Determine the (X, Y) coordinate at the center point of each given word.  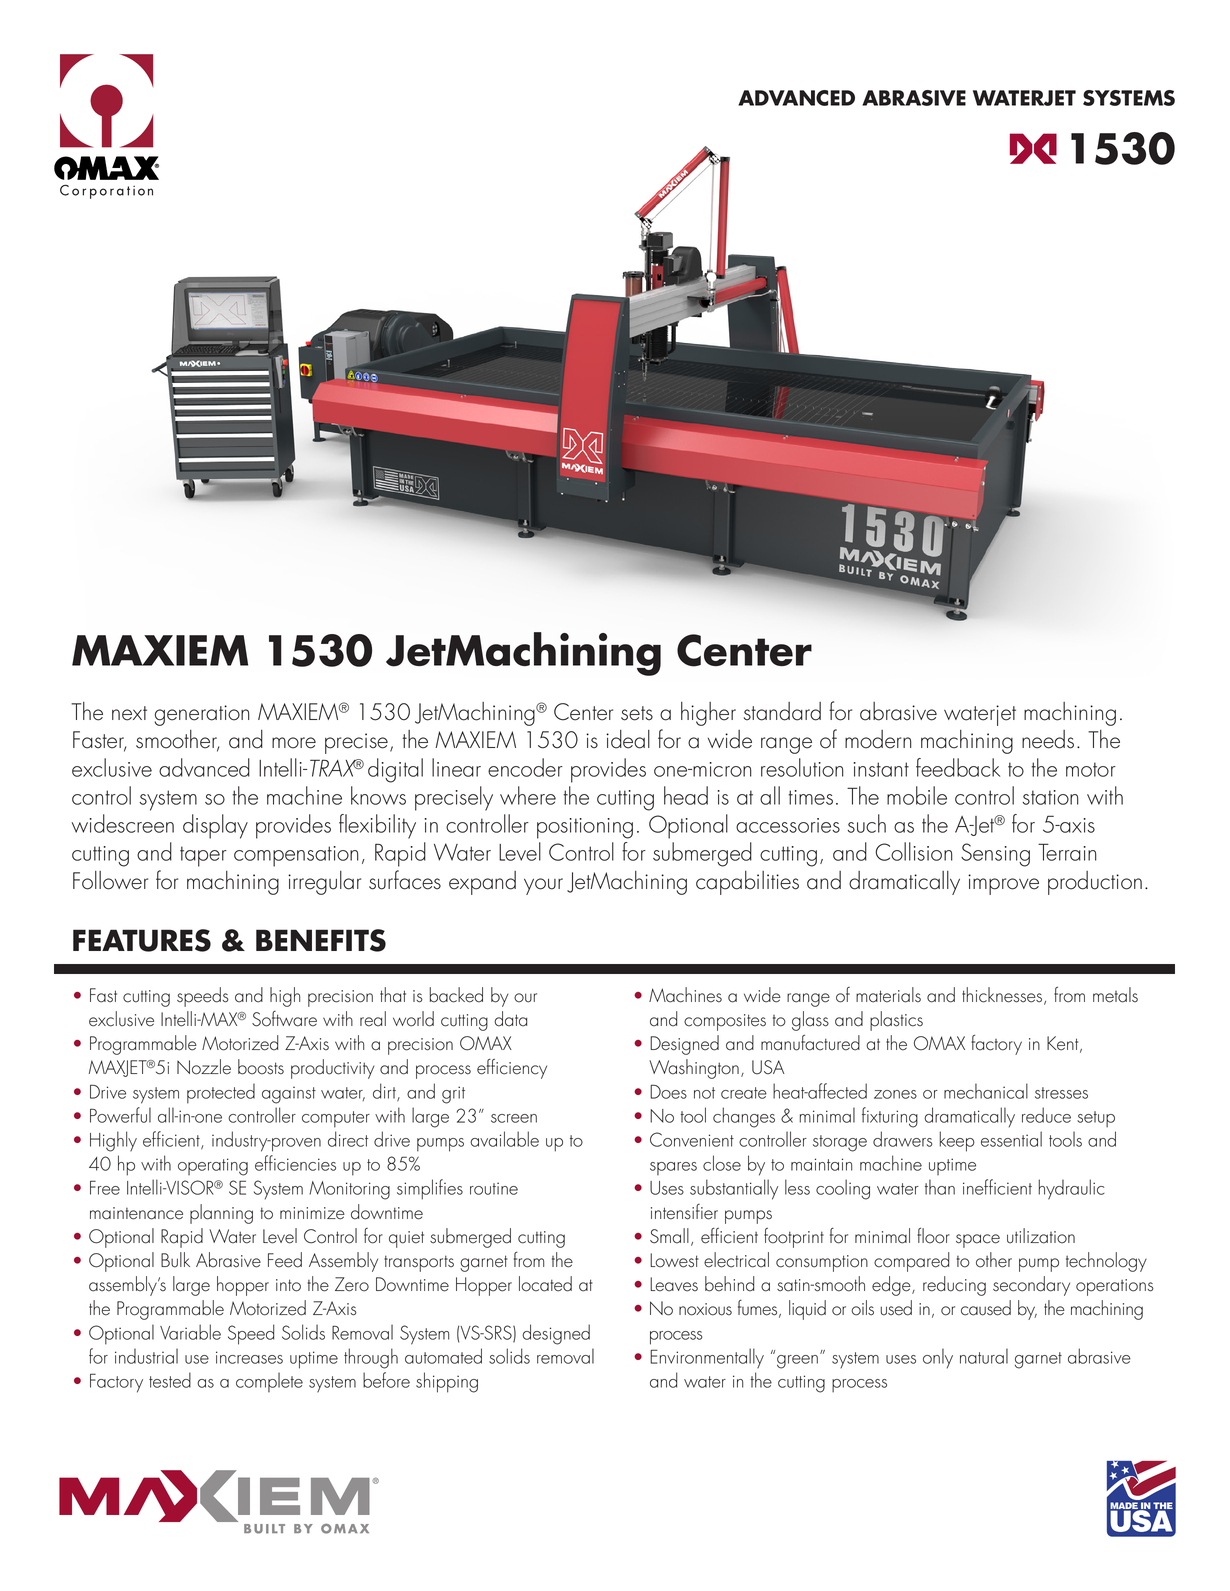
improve (1003, 884)
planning (221, 1214)
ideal (628, 739)
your (543, 886)
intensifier (684, 1212)
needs (1048, 739)
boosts (261, 1067)
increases (249, 1357)
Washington (694, 1069)
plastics (896, 1021)
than (940, 1187)
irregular (324, 883)
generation (202, 715)
